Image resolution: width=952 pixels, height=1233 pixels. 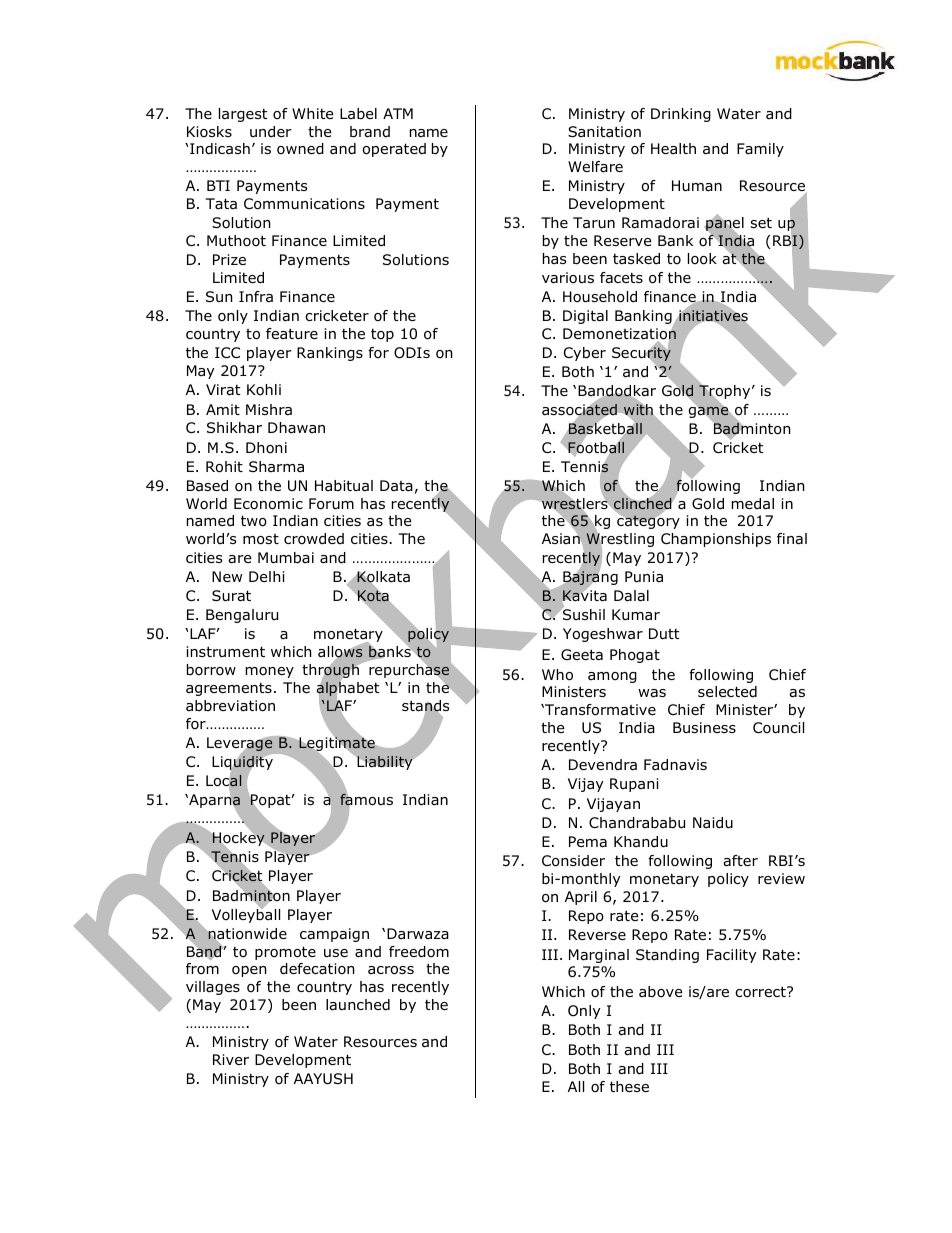 What do you see at coordinates (231, 1059) in the screenshot?
I see `River` at bounding box center [231, 1059].
